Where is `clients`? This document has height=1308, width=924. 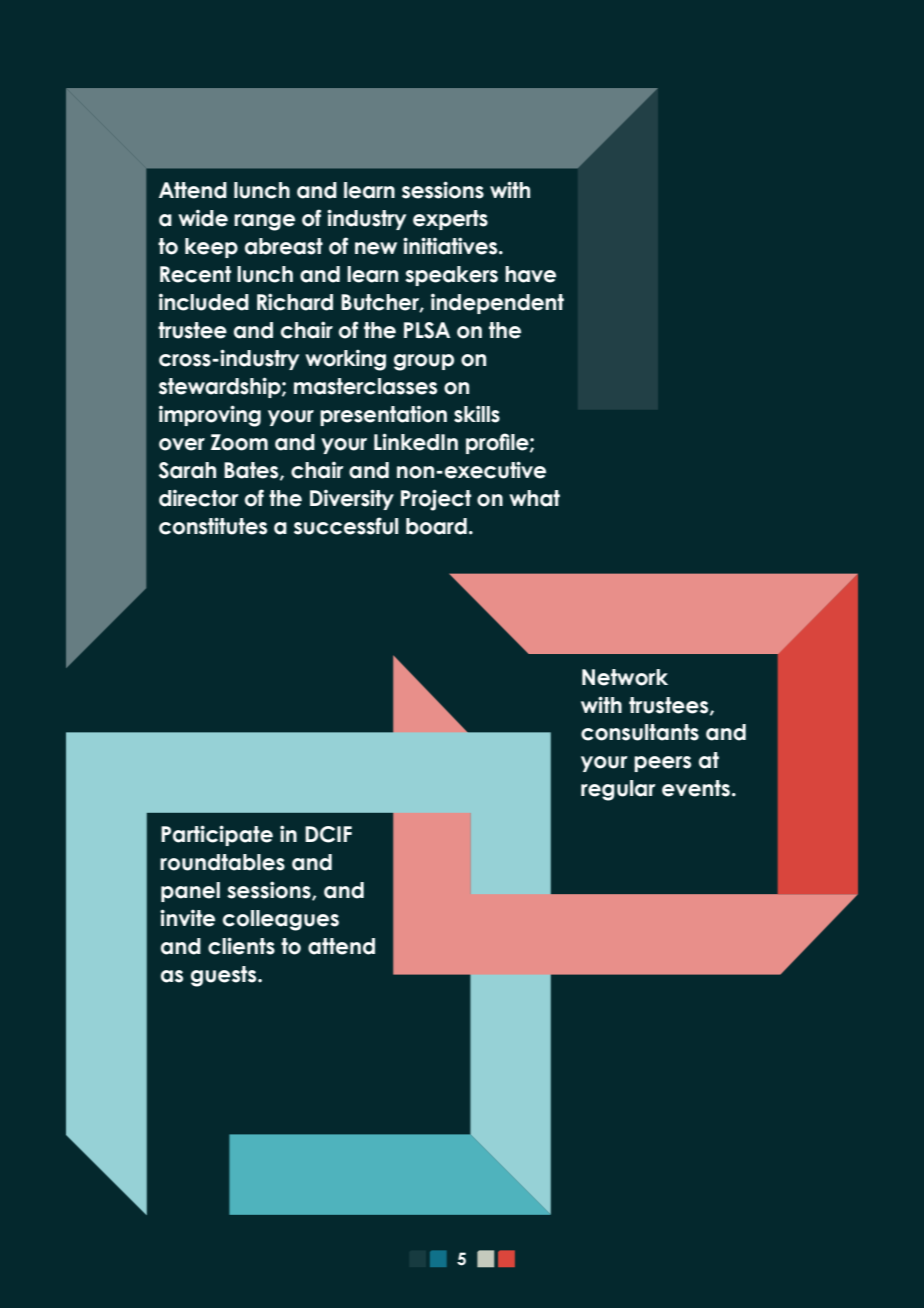
clients is located at coordinates (241, 946).
